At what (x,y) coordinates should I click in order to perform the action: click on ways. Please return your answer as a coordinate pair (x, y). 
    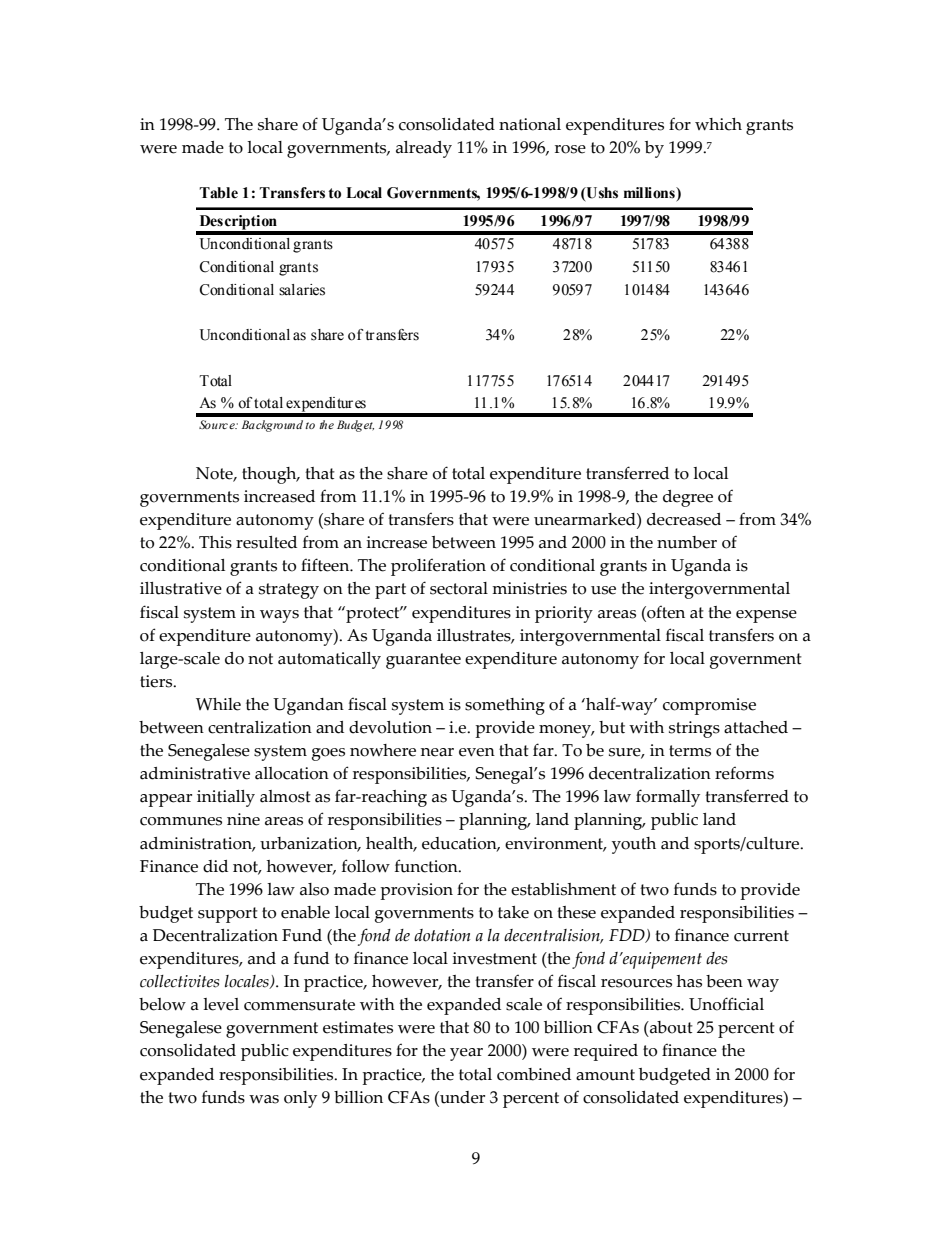
    Looking at the image, I should click on (279, 616).
